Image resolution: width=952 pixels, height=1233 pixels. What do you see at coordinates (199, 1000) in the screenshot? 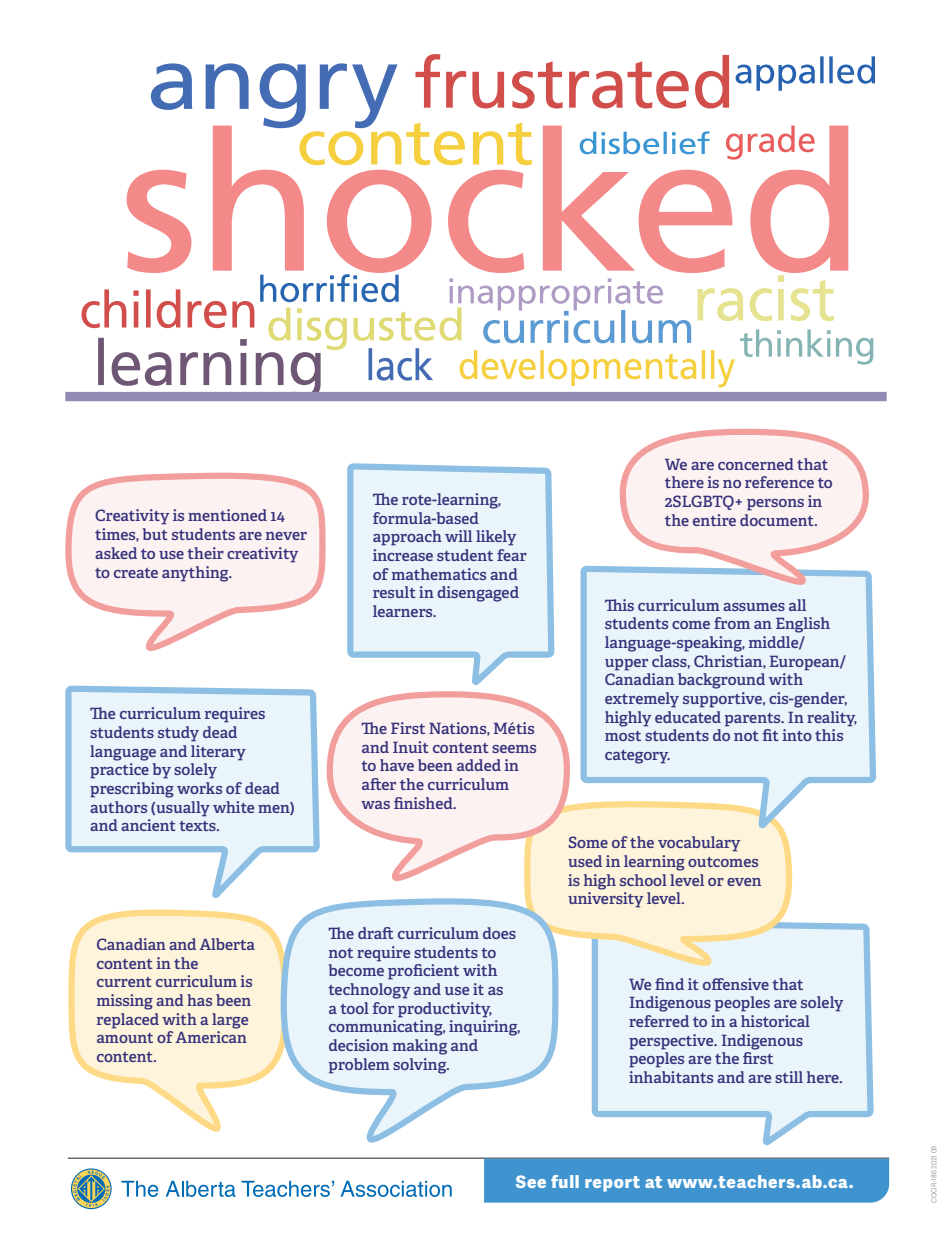
I see `has` at bounding box center [199, 1000].
